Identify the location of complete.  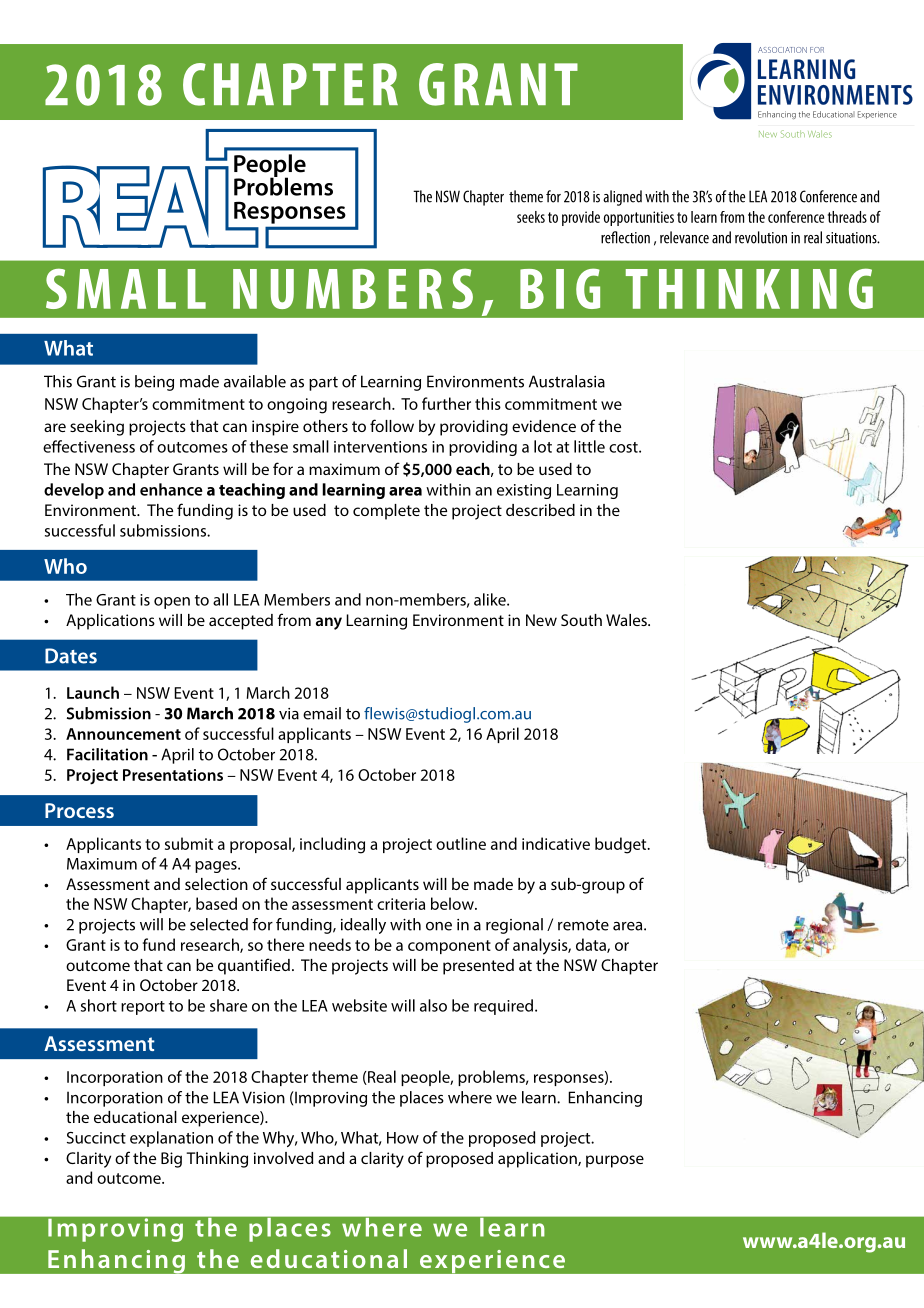
(386, 512).
